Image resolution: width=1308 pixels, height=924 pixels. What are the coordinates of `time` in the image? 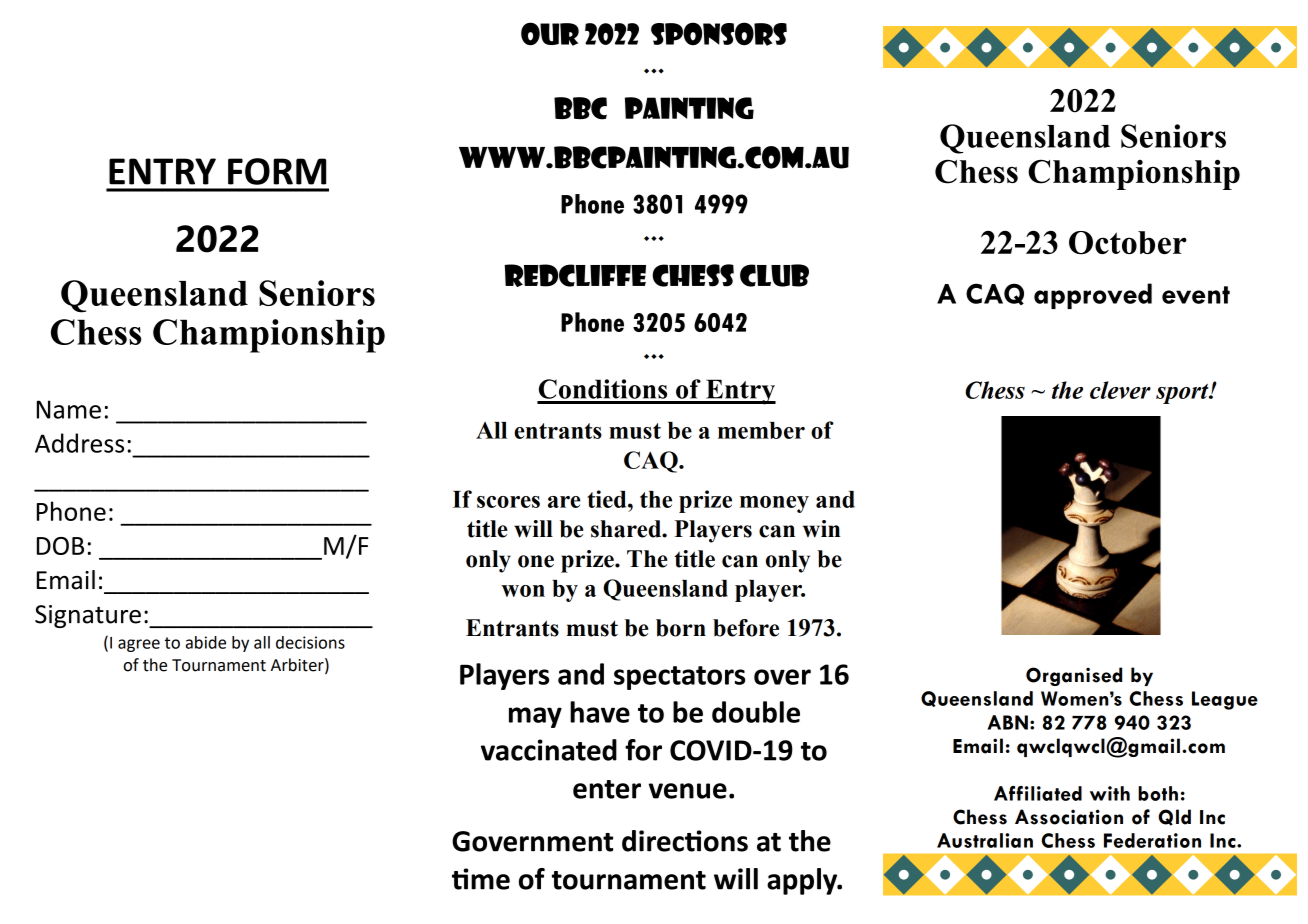 It's located at (481, 879).
